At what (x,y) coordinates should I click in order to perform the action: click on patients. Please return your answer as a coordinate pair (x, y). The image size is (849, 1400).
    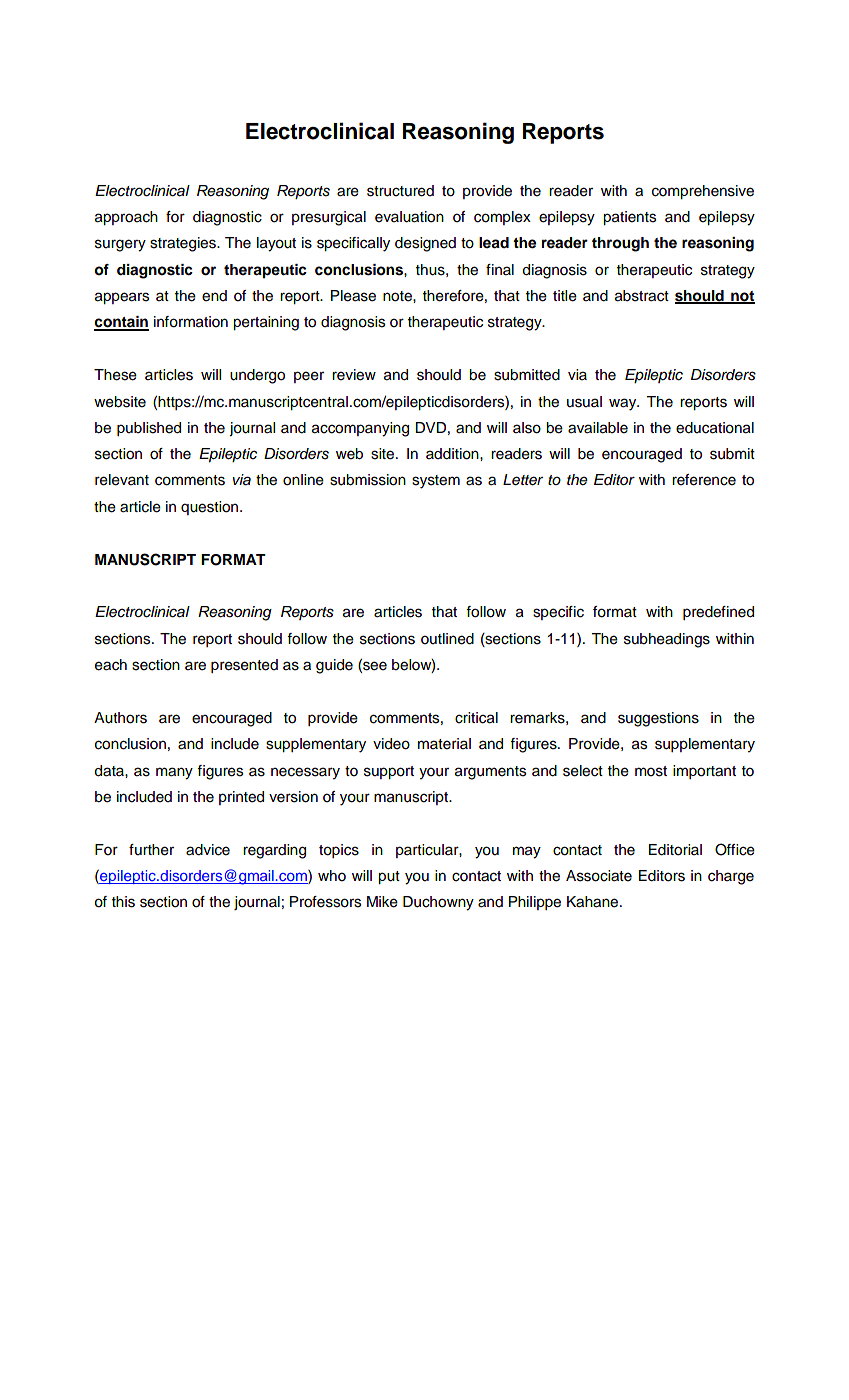
    Looking at the image, I should click on (629, 218).
